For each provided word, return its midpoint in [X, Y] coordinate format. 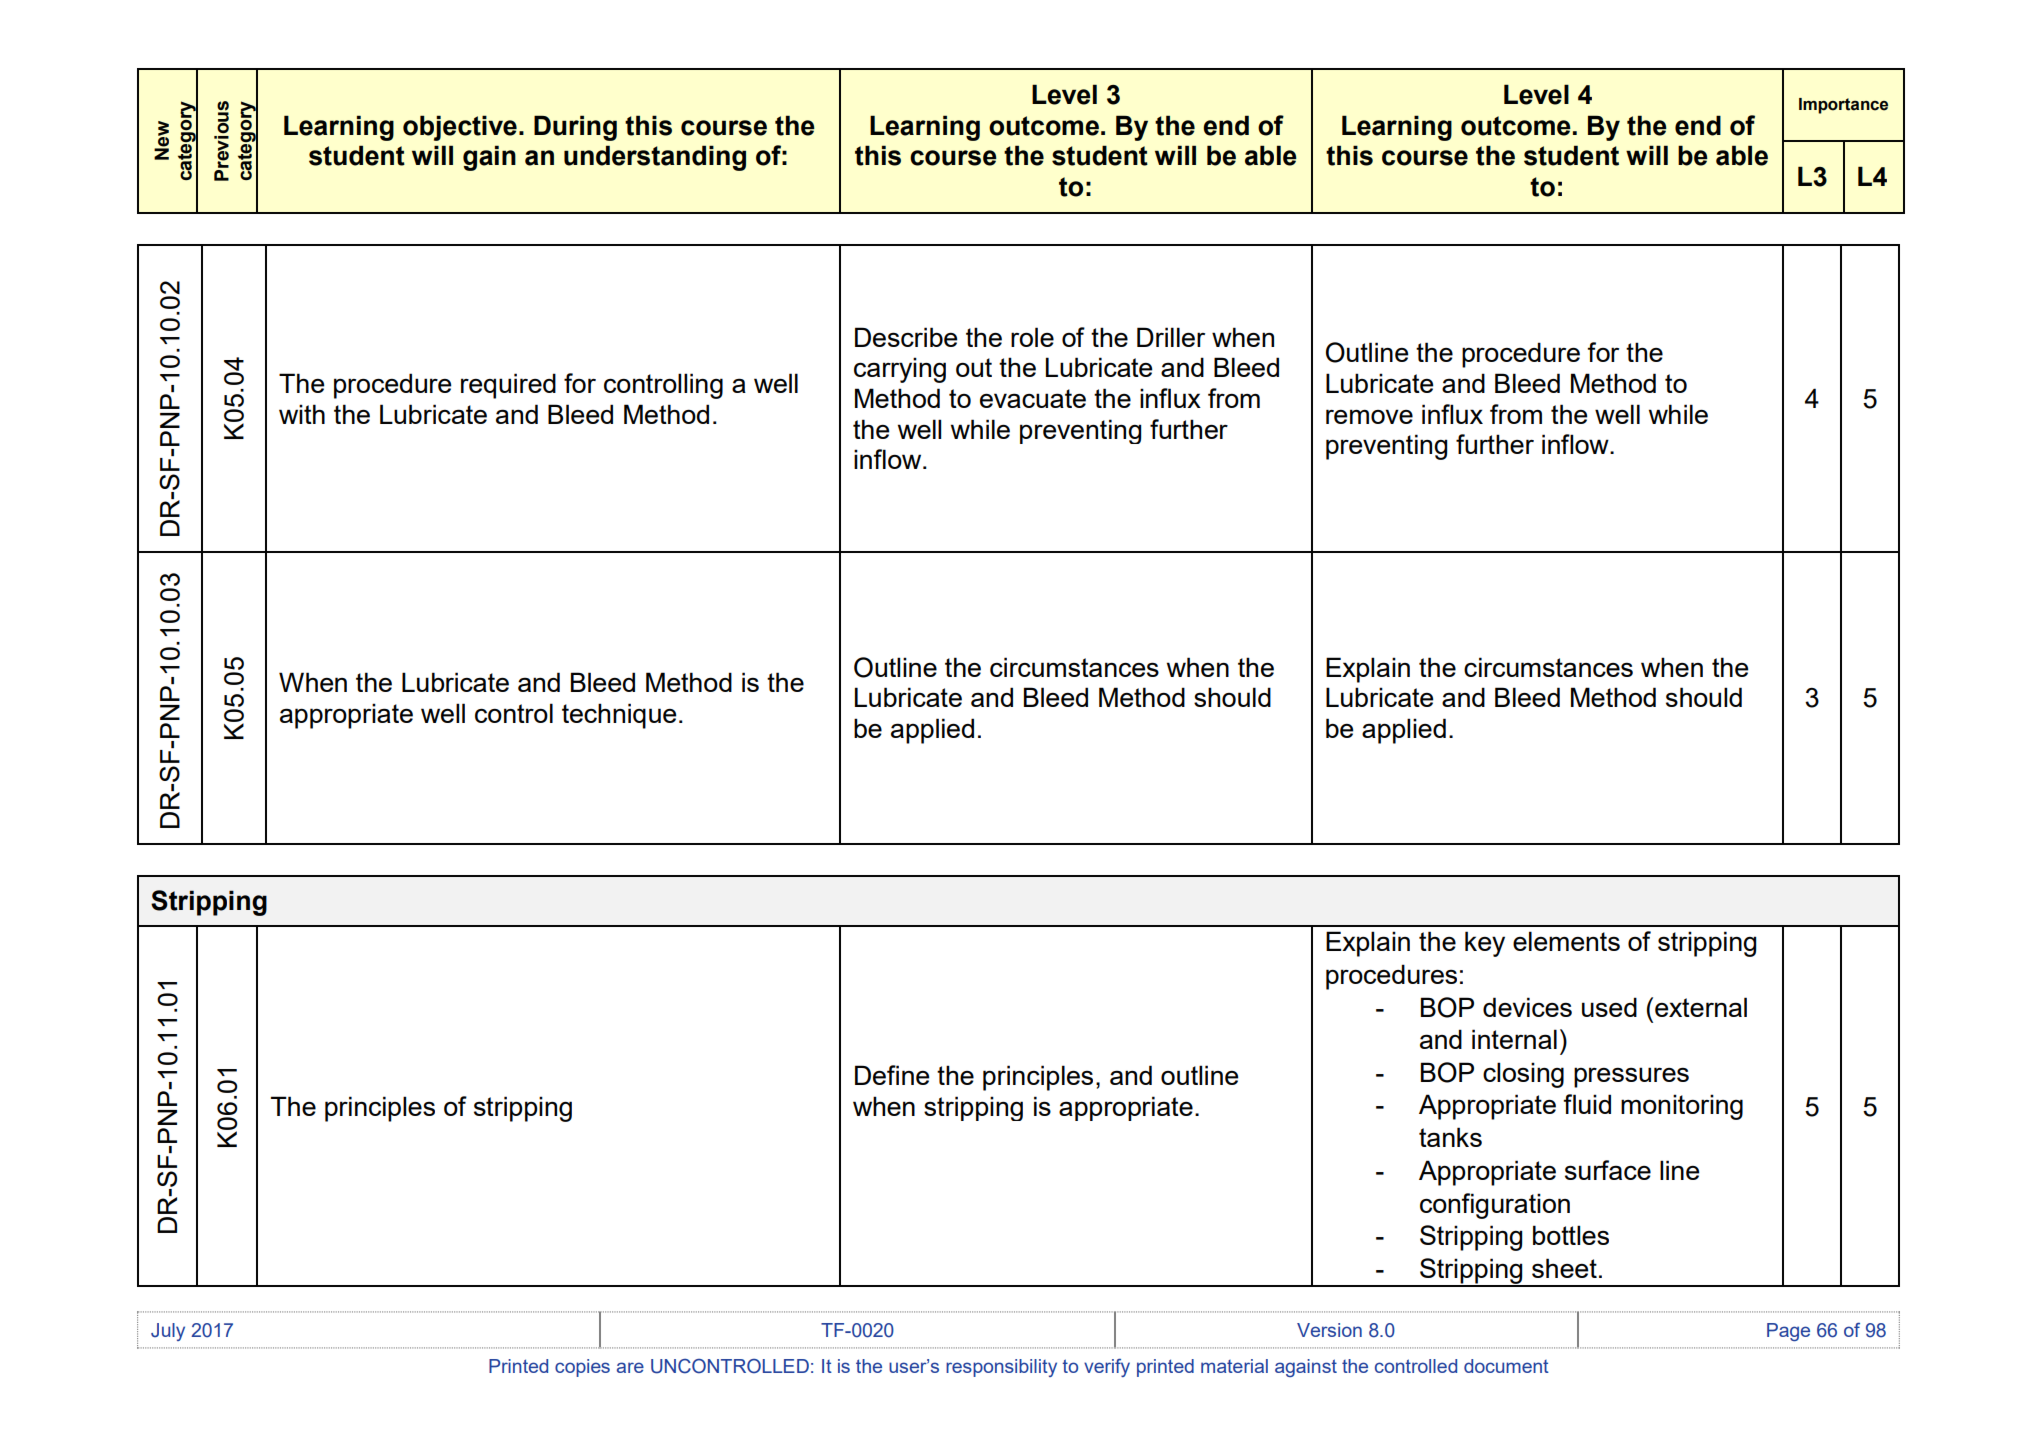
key [1485, 944]
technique [619, 716]
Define [892, 1075]
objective [460, 128]
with [302, 414]
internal [1514, 1039]
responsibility [1001, 1368]
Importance [1843, 106]
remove [1369, 416]
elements [1566, 941]
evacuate [1033, 398]
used [1609, 1007]
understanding [655, 158]
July [168, 1332]
